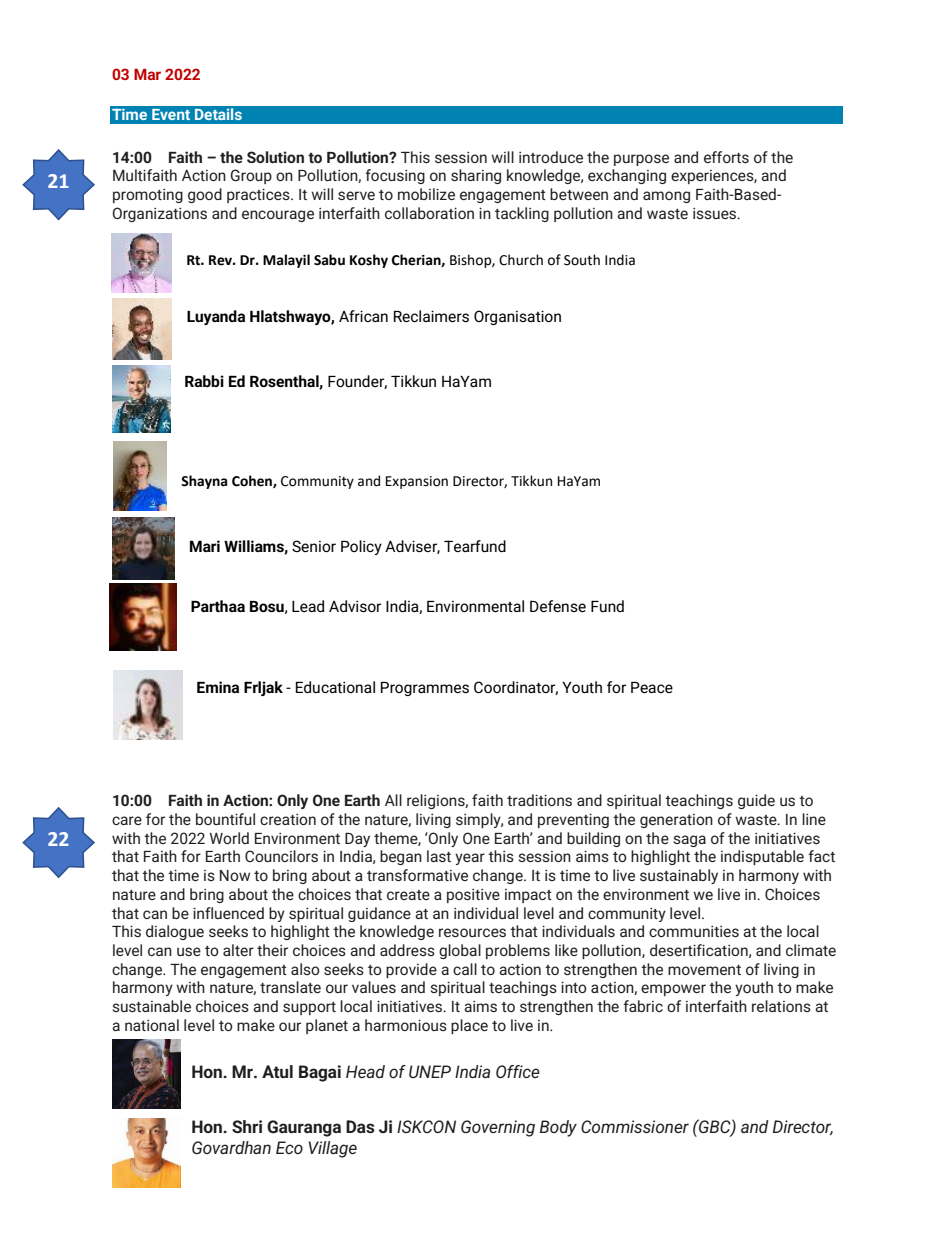  Describe the element at coordinates (425, 689) in the image. I see `Programmes` at that location.
